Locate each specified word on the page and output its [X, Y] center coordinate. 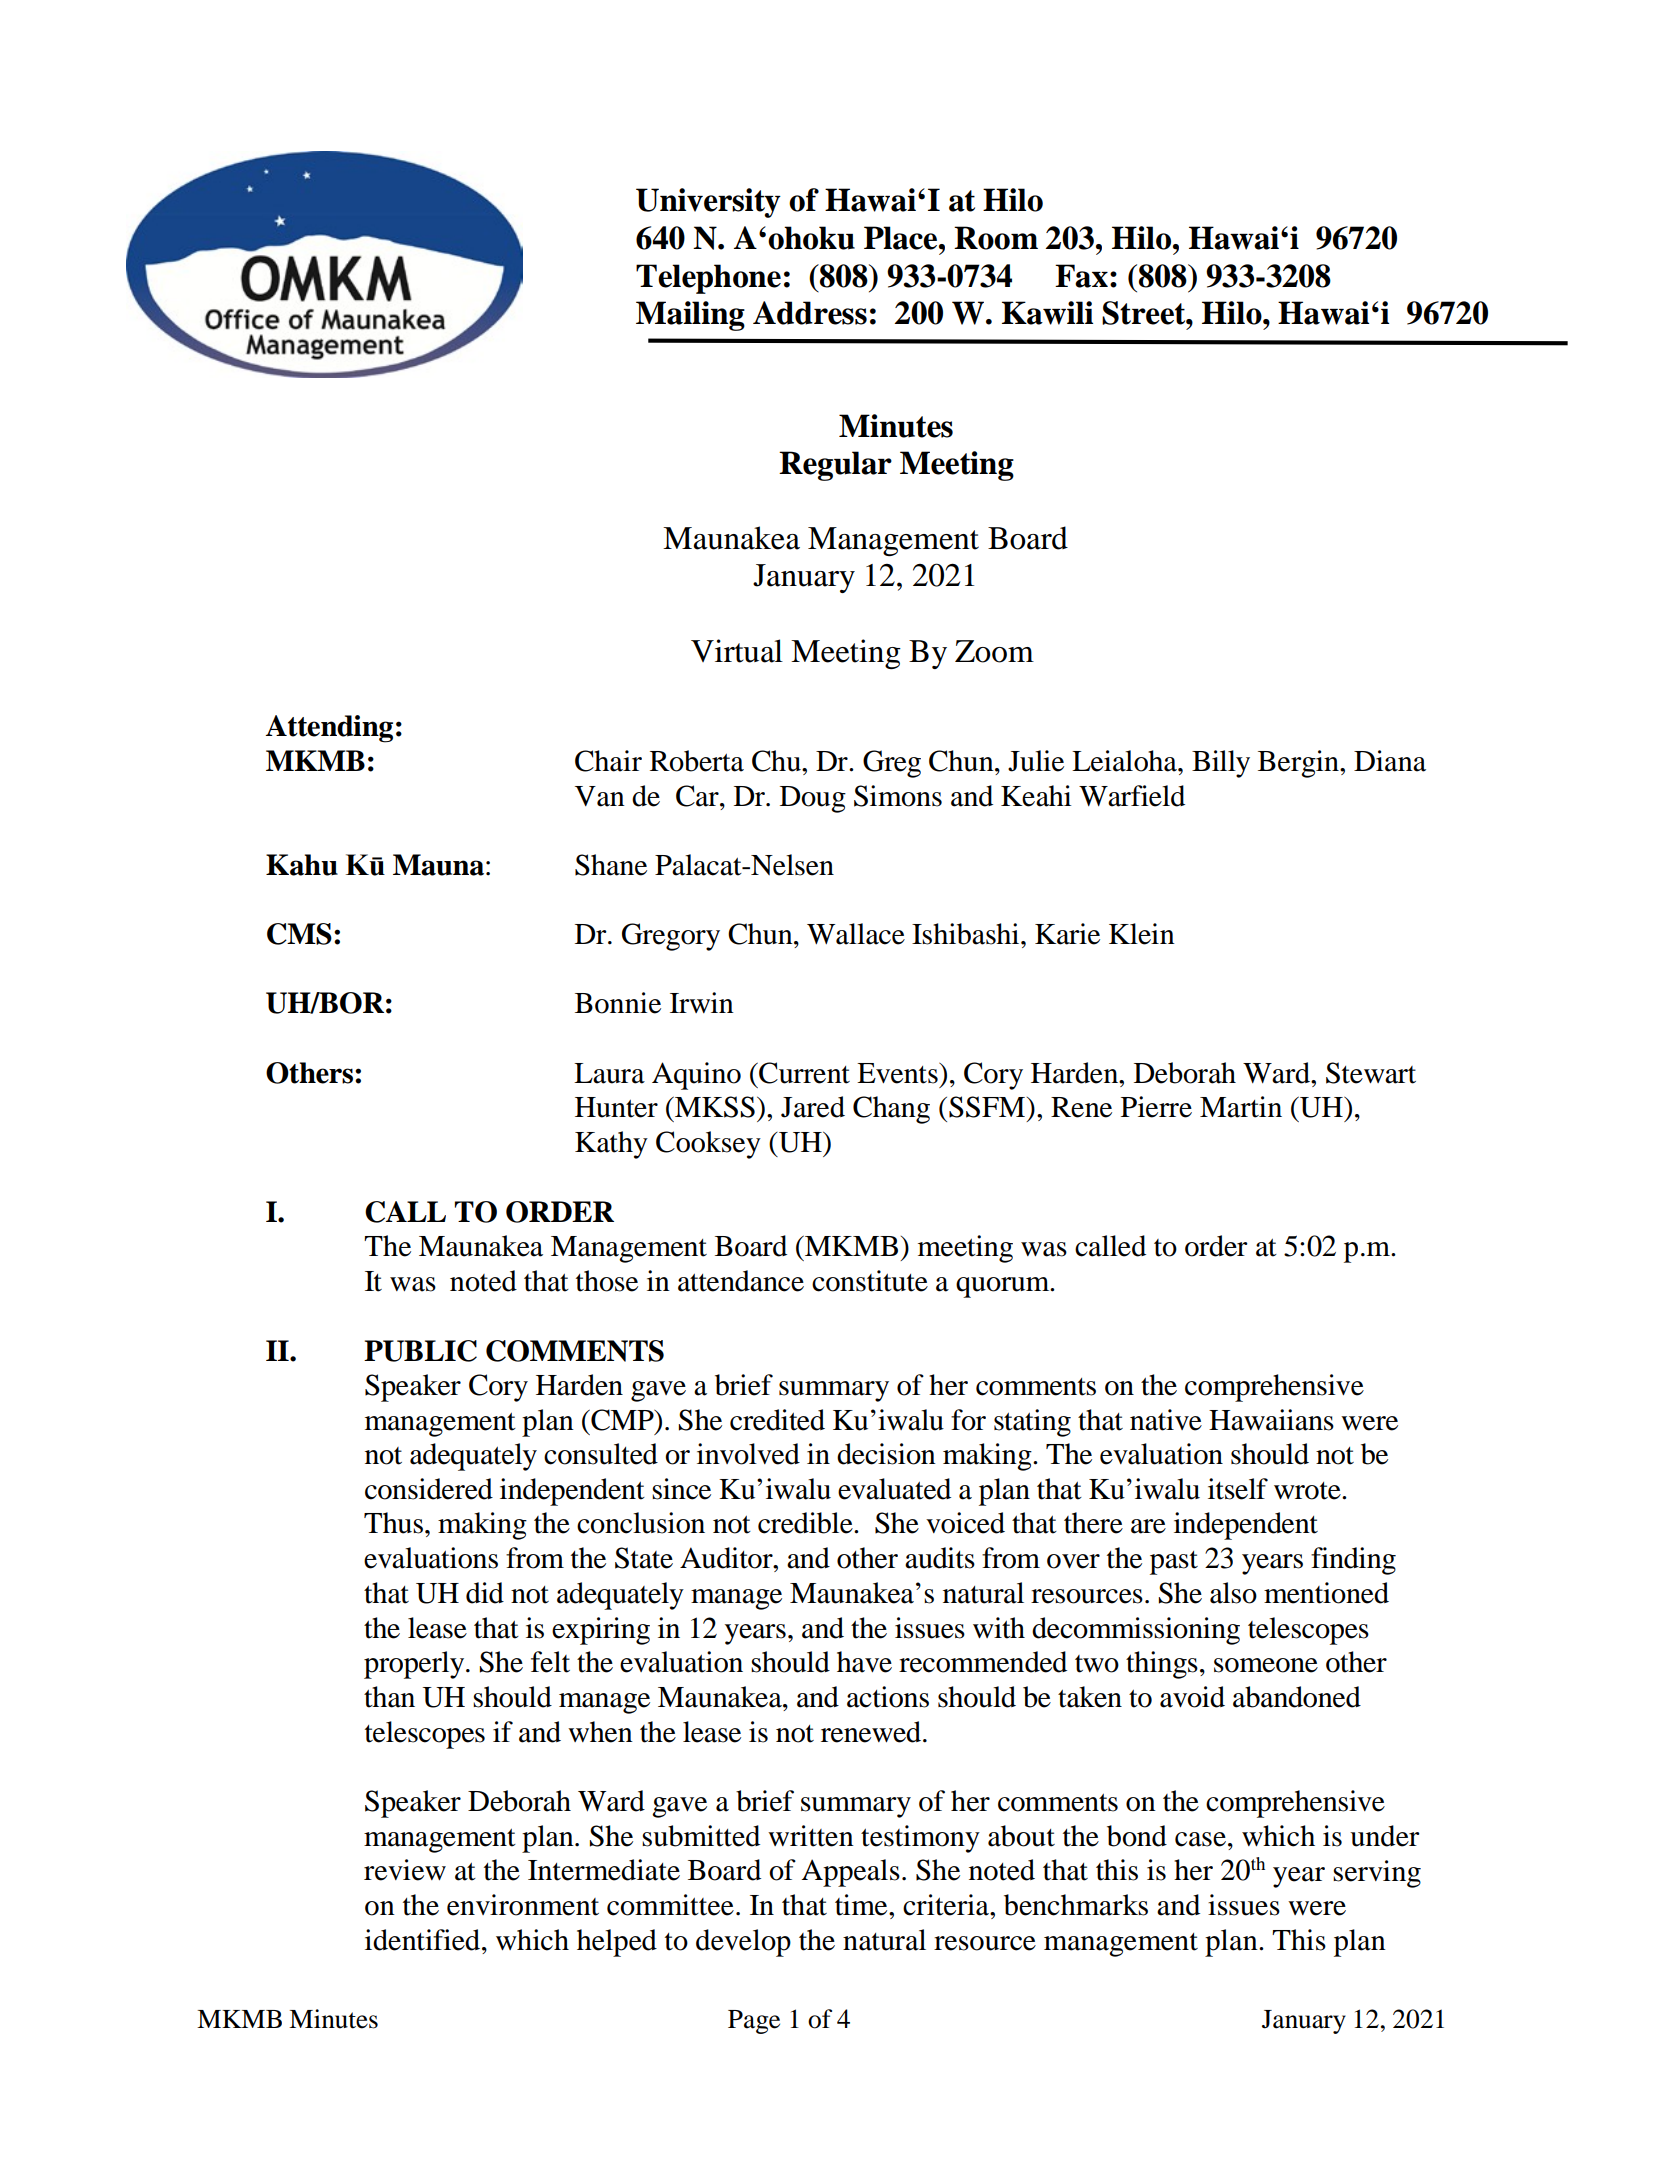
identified [424, 1940]
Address [810, 313]
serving [1377, 1874]
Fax [1081, 276]
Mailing [690, 316]
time [862, 1905]
